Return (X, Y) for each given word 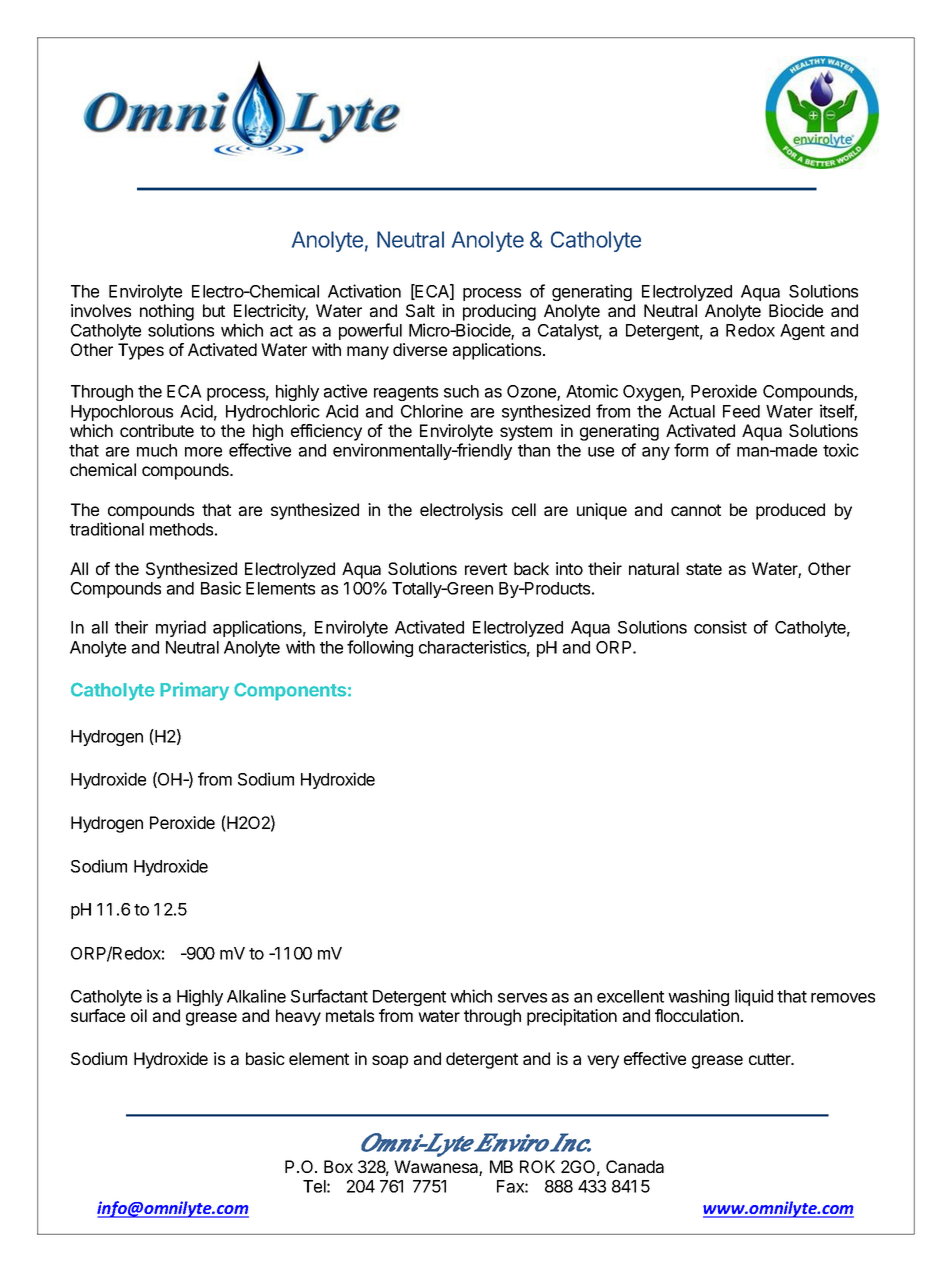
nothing (167, 312)
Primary (194, 691)
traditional (107, 529)
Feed (741, 411)
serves (522, 998)
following (380, 648)
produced (790, 511)
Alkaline (256, 996)
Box (338, 1166)
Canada (635, 1166)
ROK (537, 1166)
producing (499, 312)
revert (486, 569)
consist (720, 627)
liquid (754, 997)
